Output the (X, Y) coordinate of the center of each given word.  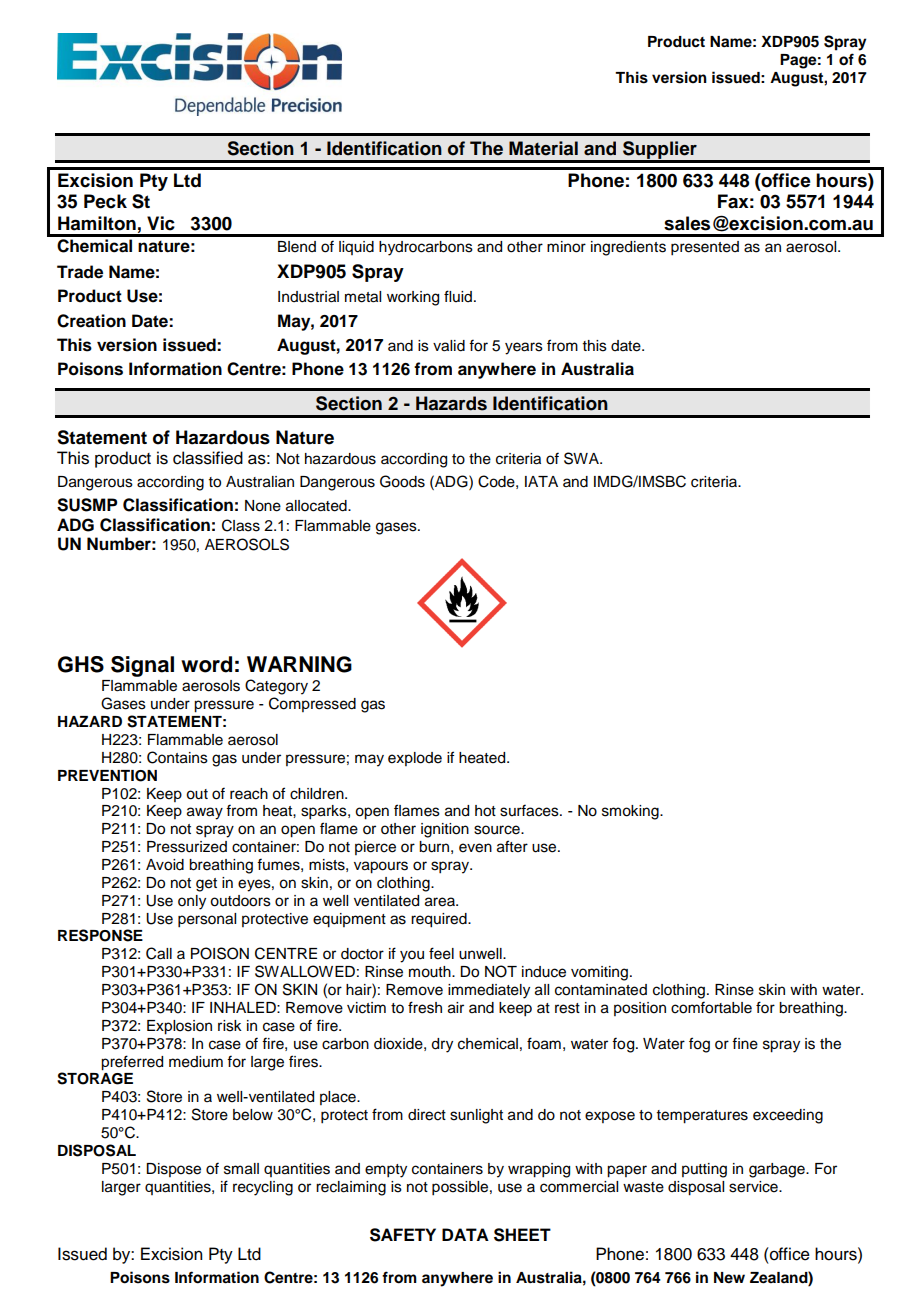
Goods (402, 481)
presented (705, 248)
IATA (541, 481)
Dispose (173, 1170)
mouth (431, 972)
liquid (356, 248)
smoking (631, 812)
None (263, 506)
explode (415, 759)
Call (159, 953)
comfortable (711, 1007)
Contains (177, 757)
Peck (105, 201)
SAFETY (403, 1235)
